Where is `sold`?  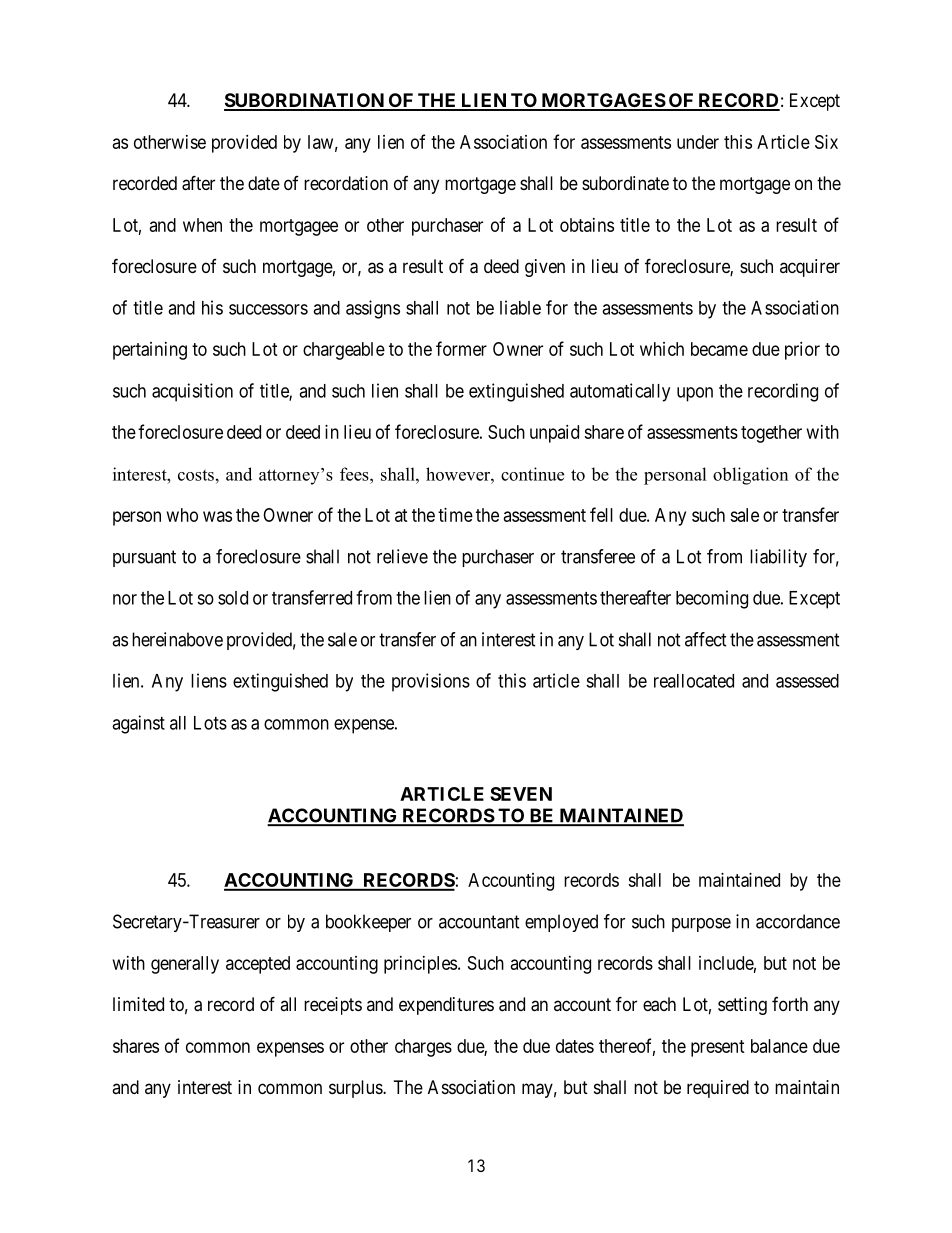 sold is located at coordinates (233, 598).
